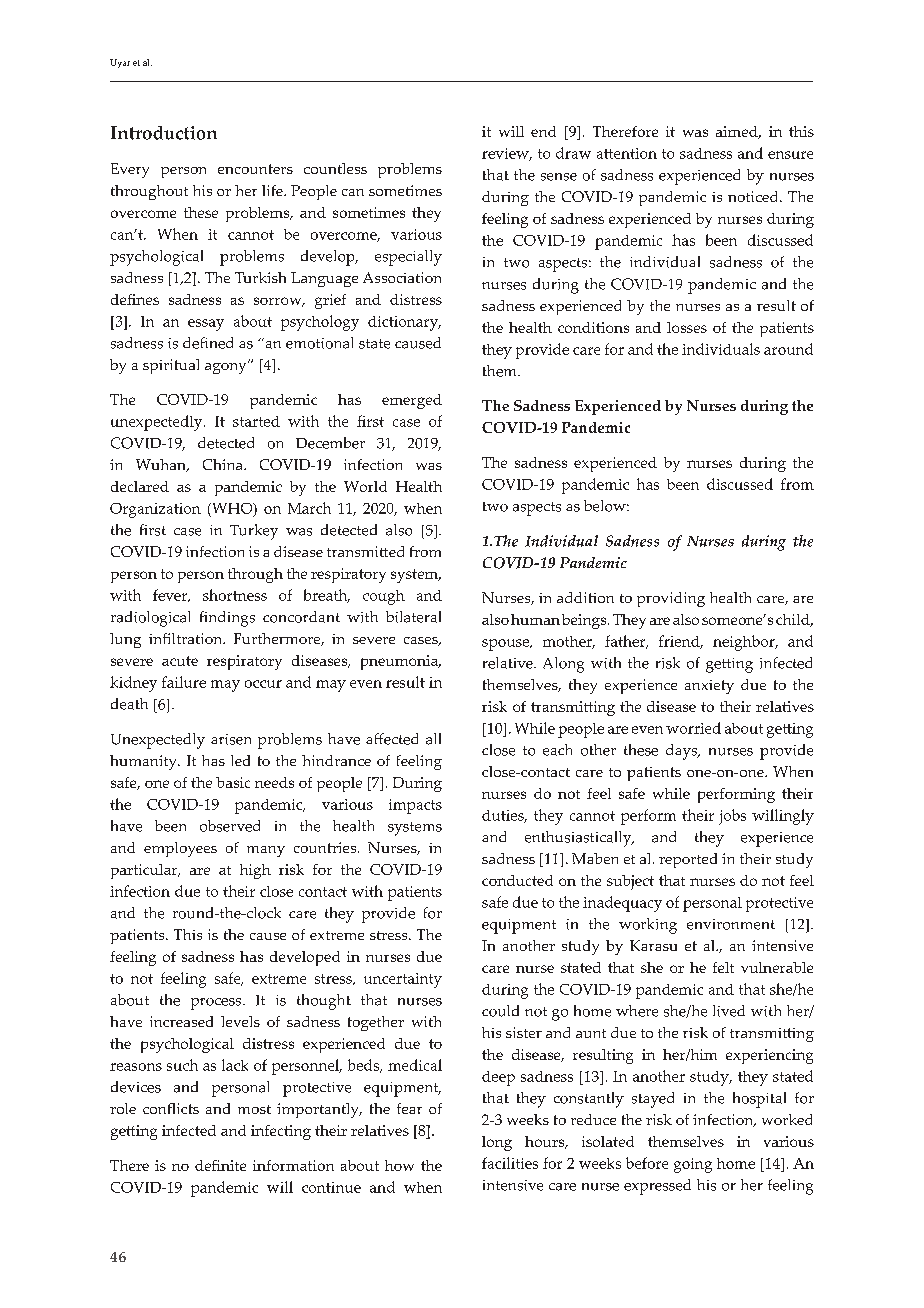  What do you see at coordinates (230, 826) in the document?
I see `observed` at bounding box center [230, 826].
